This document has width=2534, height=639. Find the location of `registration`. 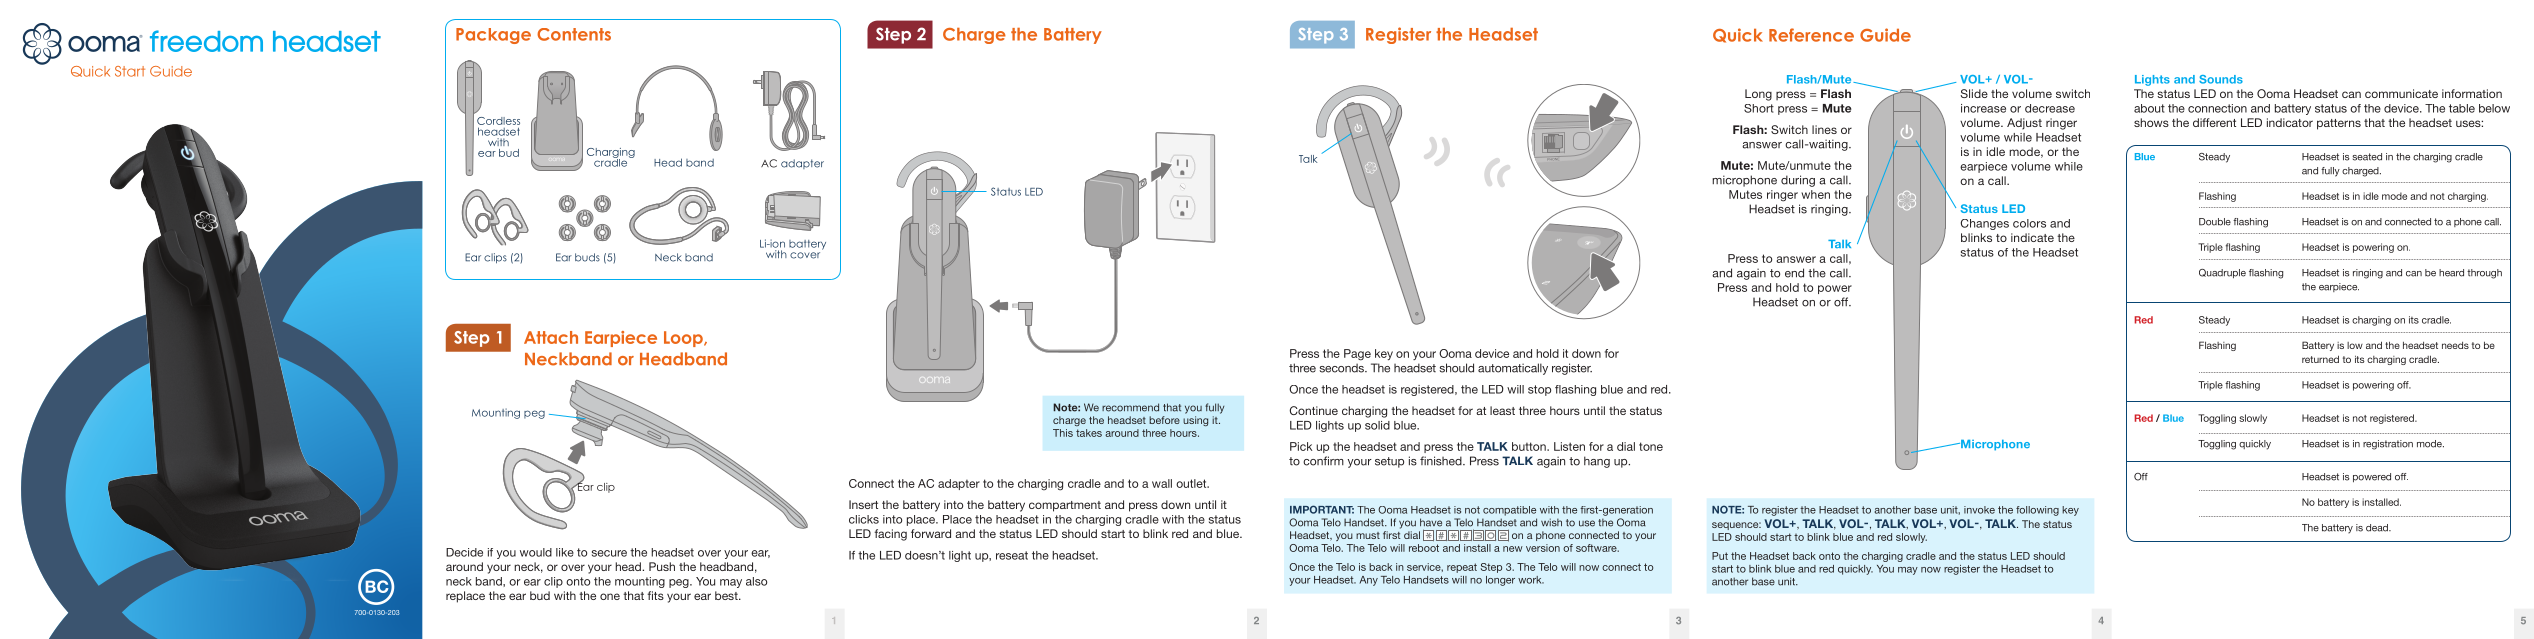

registration is located at coordinates (2388, 445).
